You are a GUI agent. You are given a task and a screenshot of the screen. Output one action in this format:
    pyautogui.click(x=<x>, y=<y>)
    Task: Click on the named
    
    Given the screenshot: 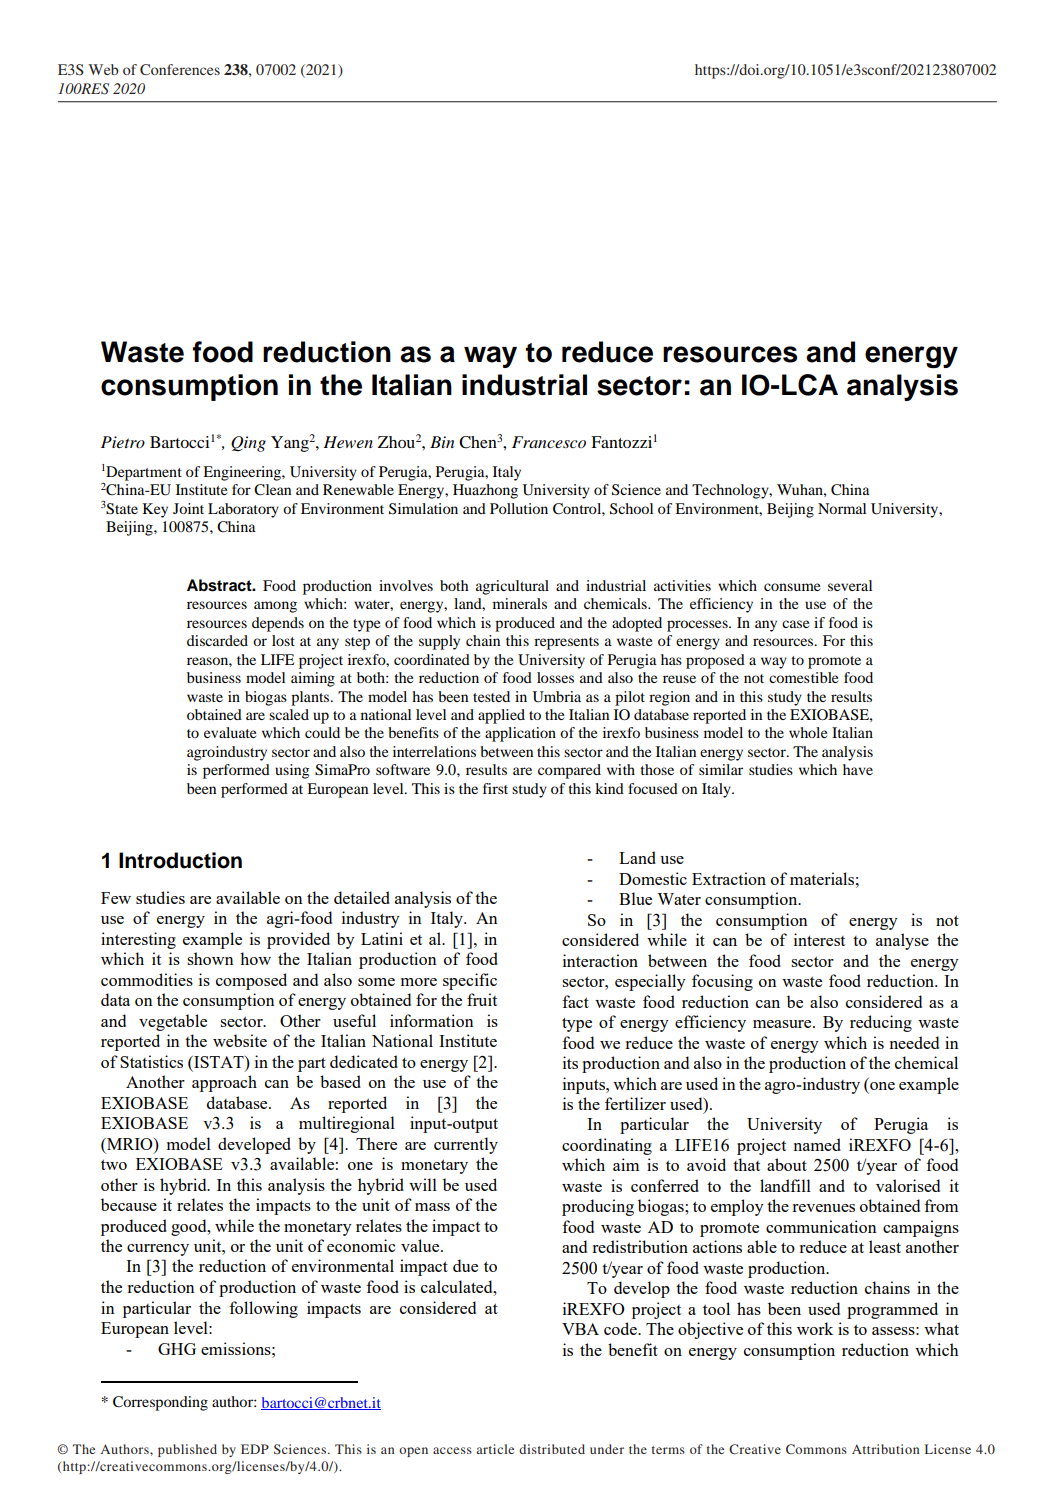 What is the action you would take?
    pyautogui.click(x=817, y=1144)
